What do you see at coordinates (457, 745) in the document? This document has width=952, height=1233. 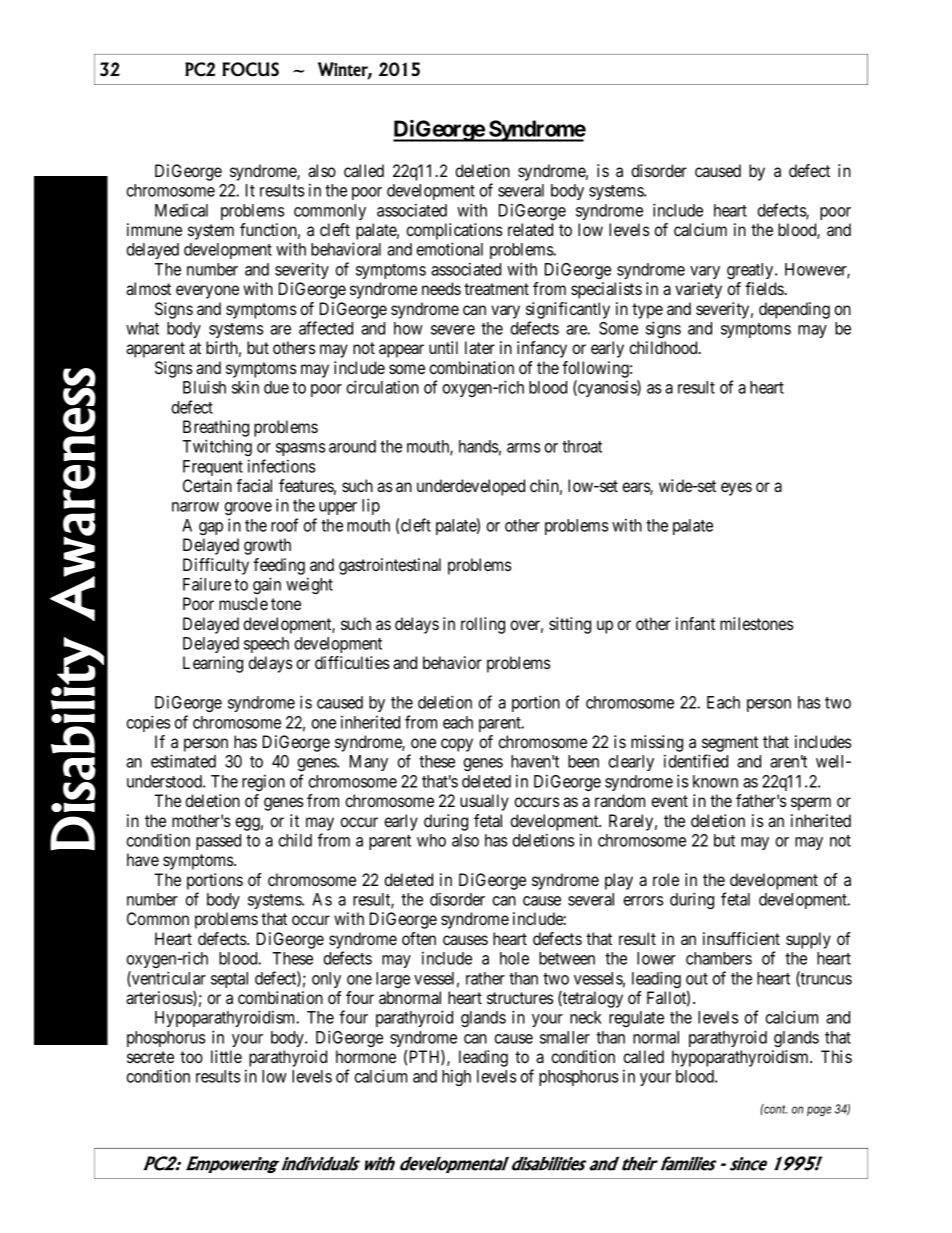 I see `copy` at bounding box center [457, 745].
